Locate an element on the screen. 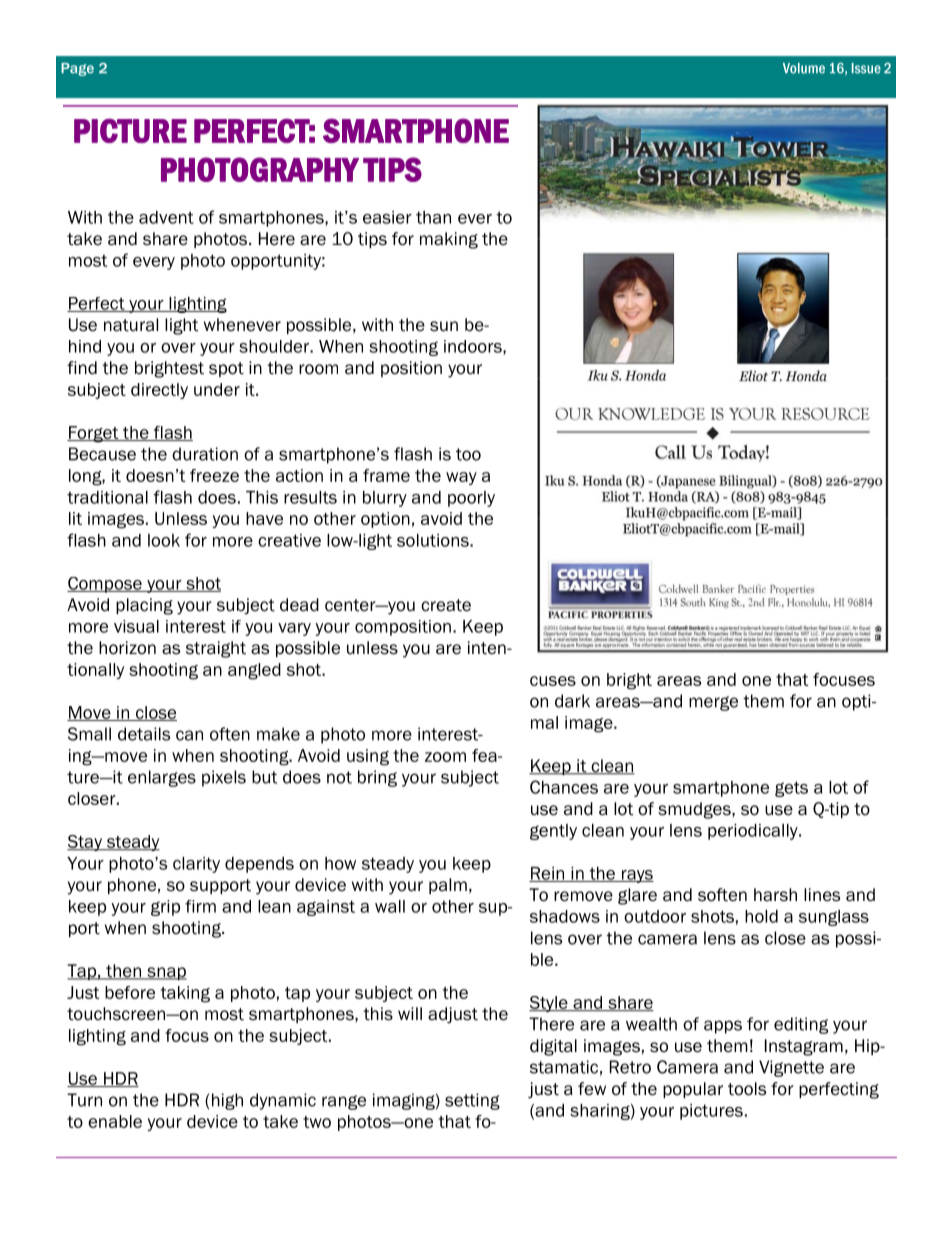  than is located at coordinates (433, 217).
